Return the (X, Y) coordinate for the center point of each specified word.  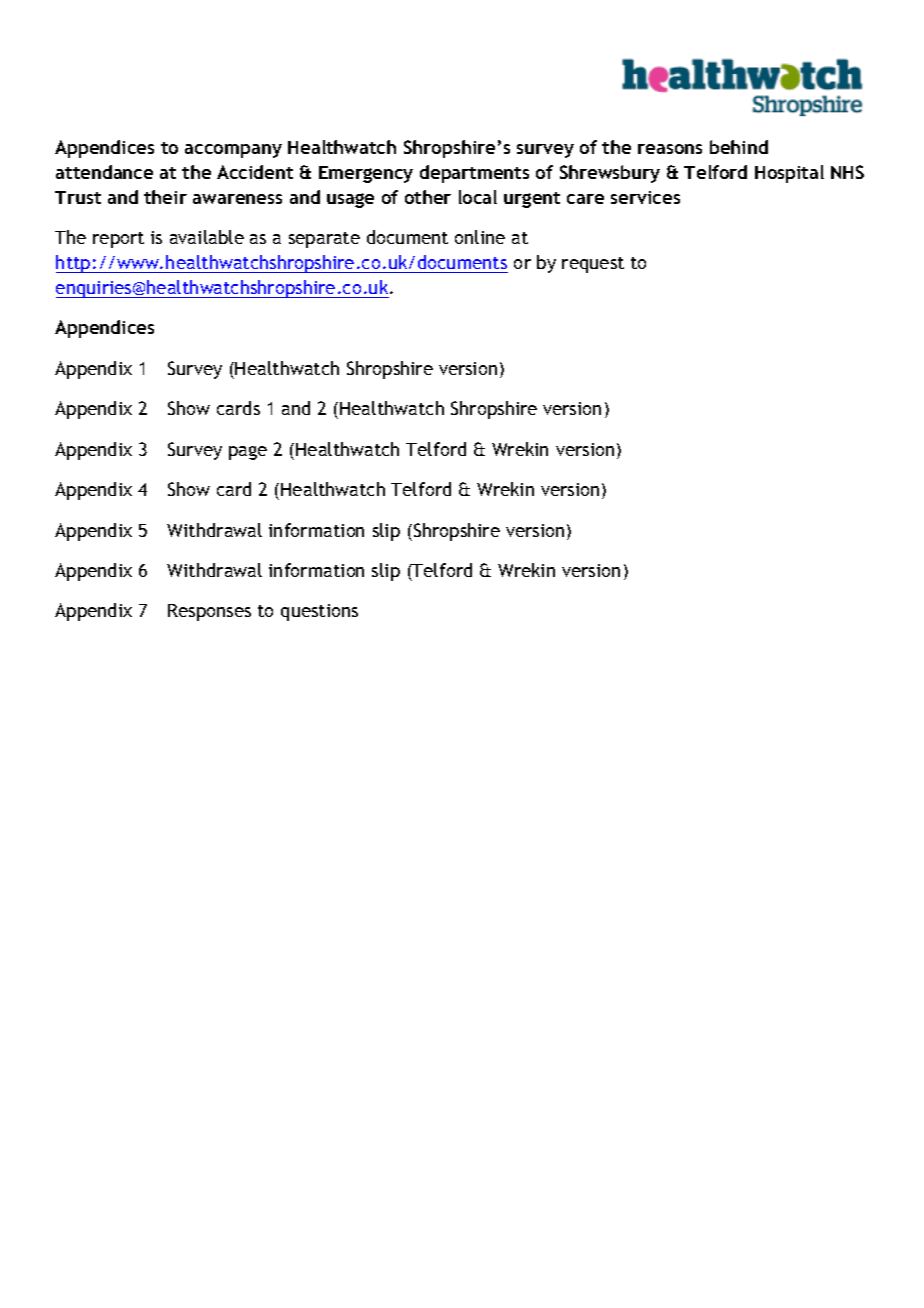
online (480, 237)
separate (324, 240)
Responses (209, 612)
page (248, 453)
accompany (233, 151)
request (593, 265)
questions (319, 612)
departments (474, 174)
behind (739, 147)
